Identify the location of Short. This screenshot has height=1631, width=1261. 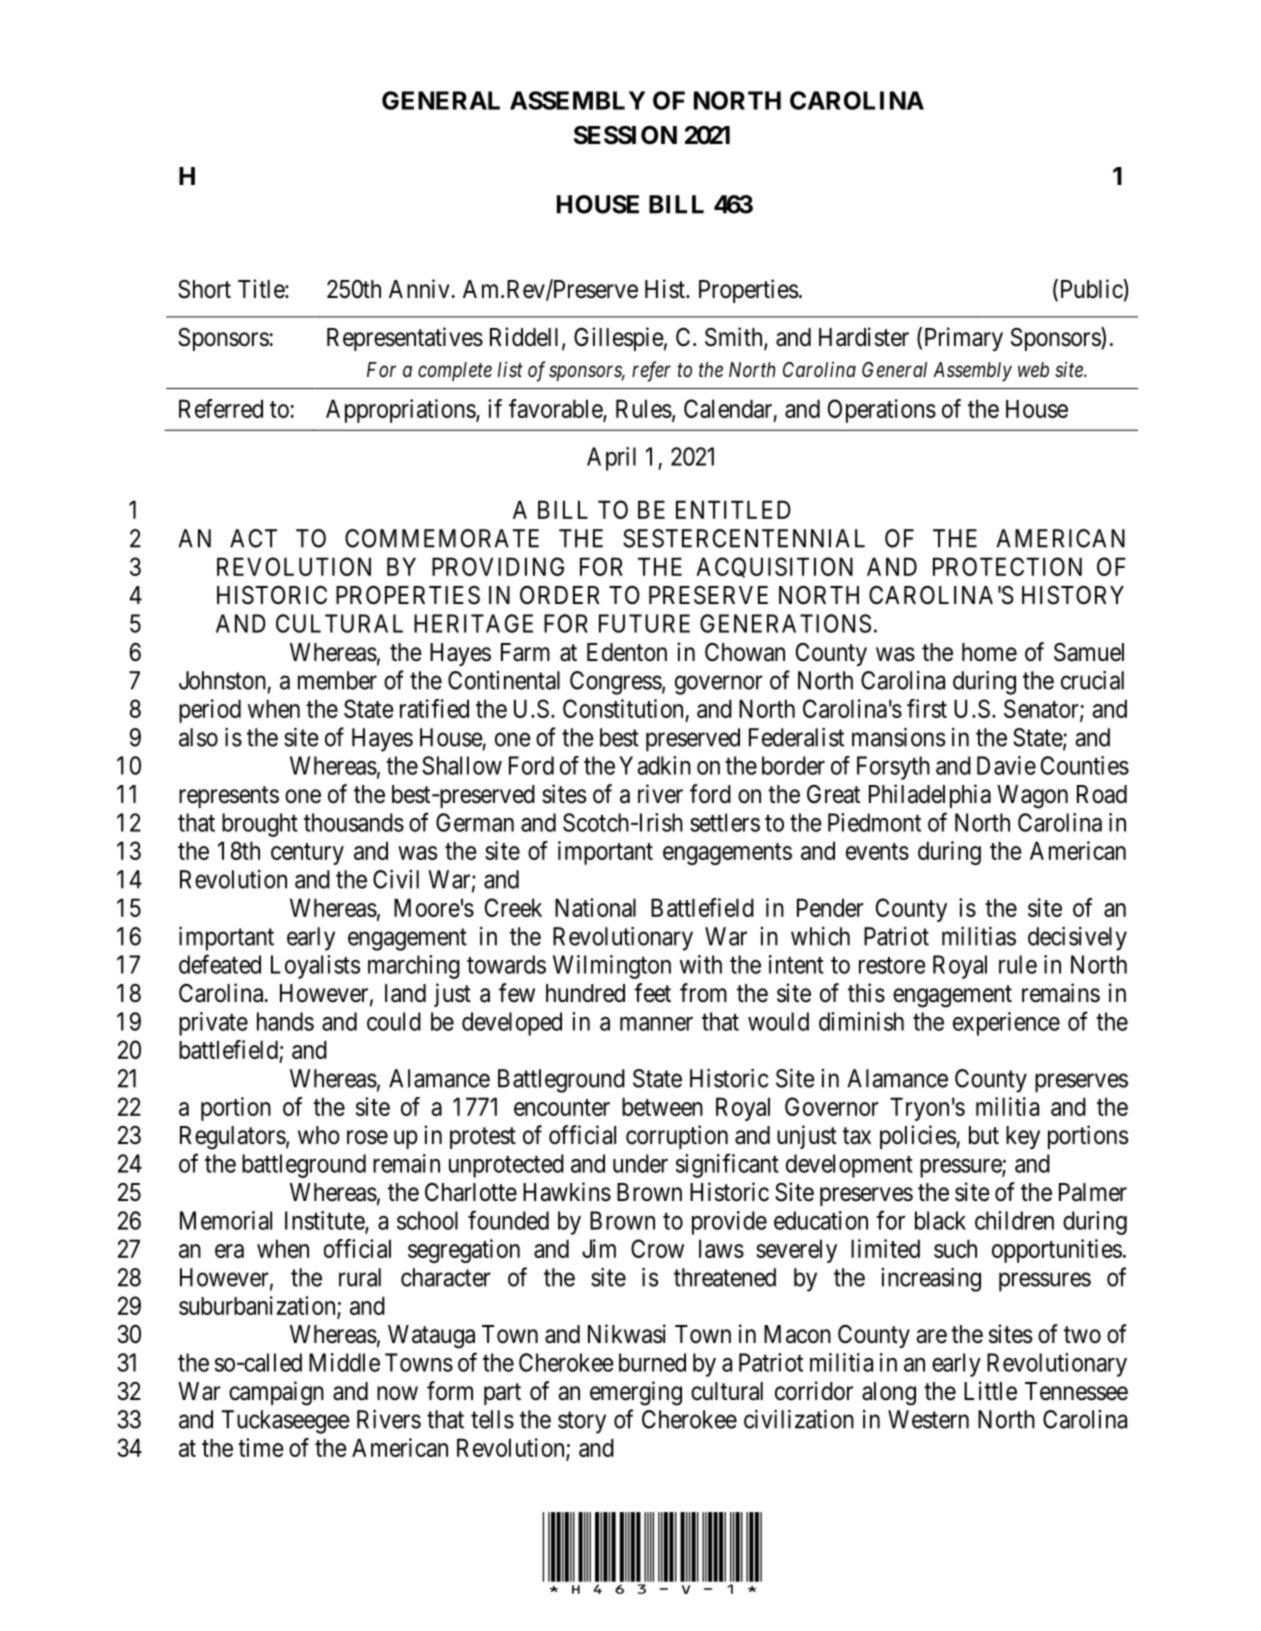
(204, 289).
